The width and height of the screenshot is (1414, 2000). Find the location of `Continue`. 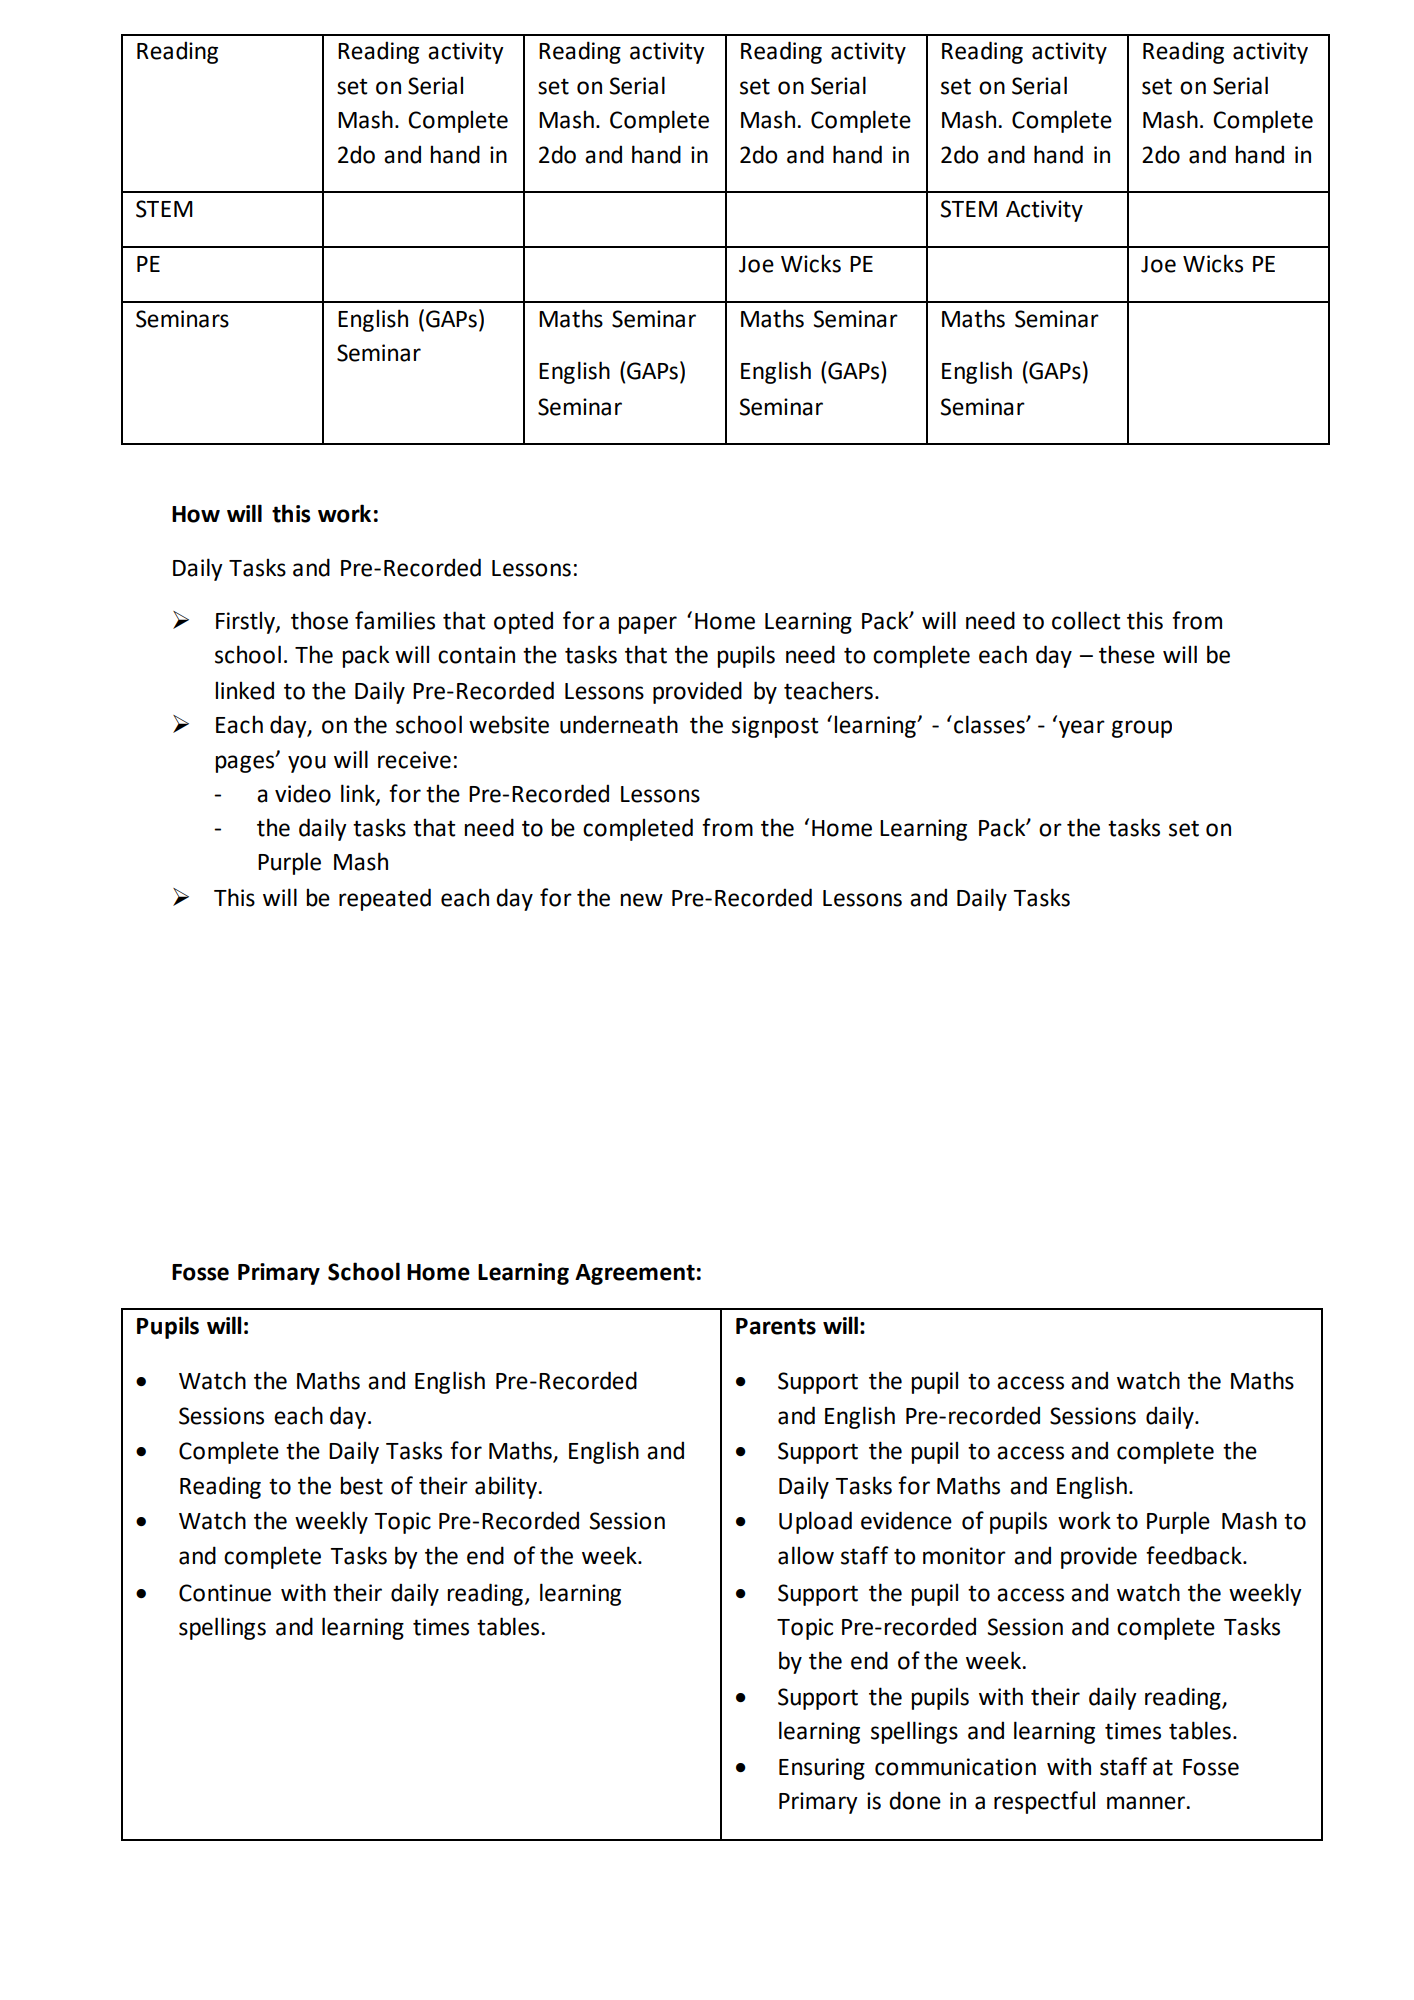

Continue is located at coordinates (225, 1593).
